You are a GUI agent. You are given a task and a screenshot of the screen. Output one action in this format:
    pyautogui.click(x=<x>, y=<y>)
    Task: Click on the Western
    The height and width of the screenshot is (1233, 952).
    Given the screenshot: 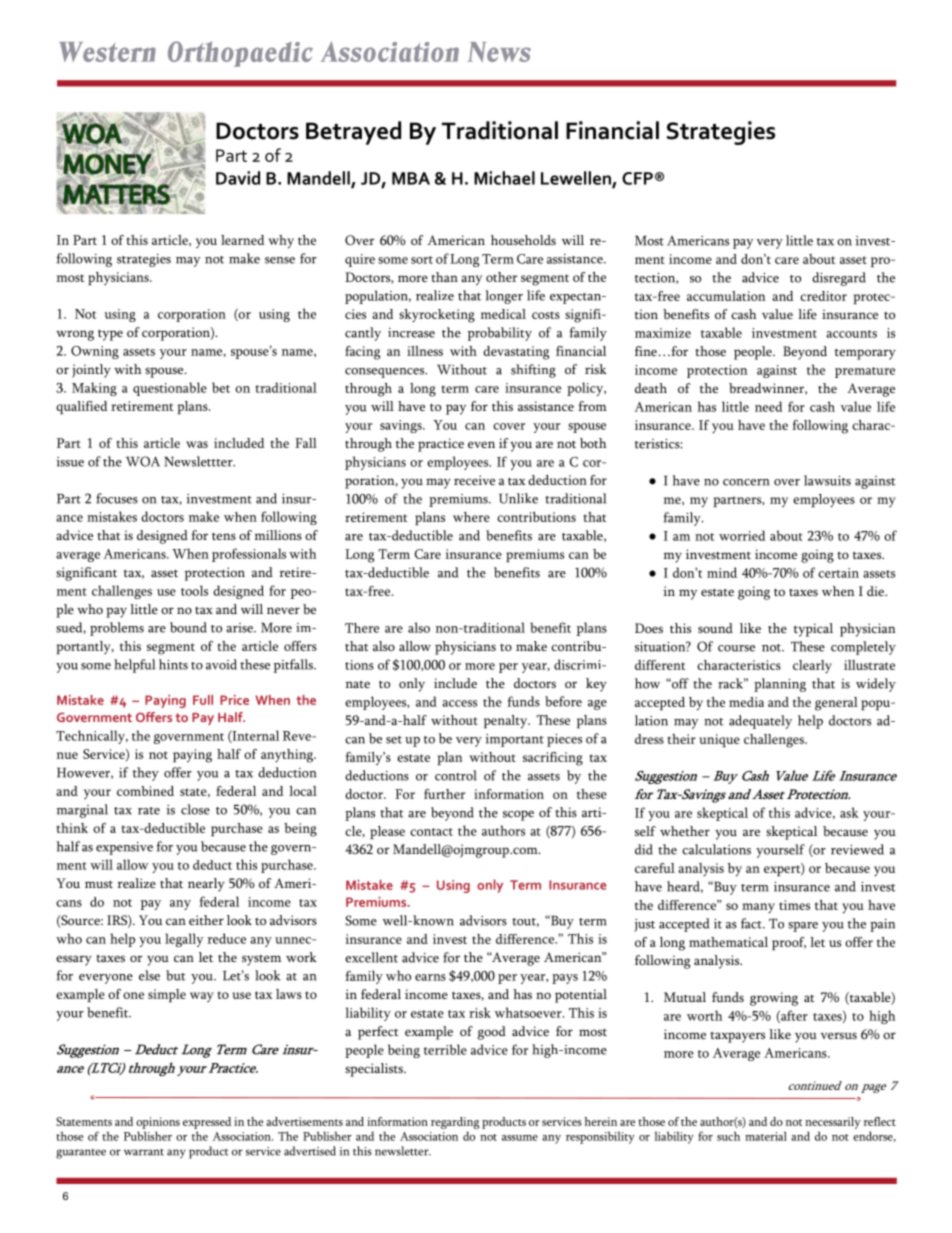 What is the action you would take?
    pyautogui.click(x=107, y=52)
